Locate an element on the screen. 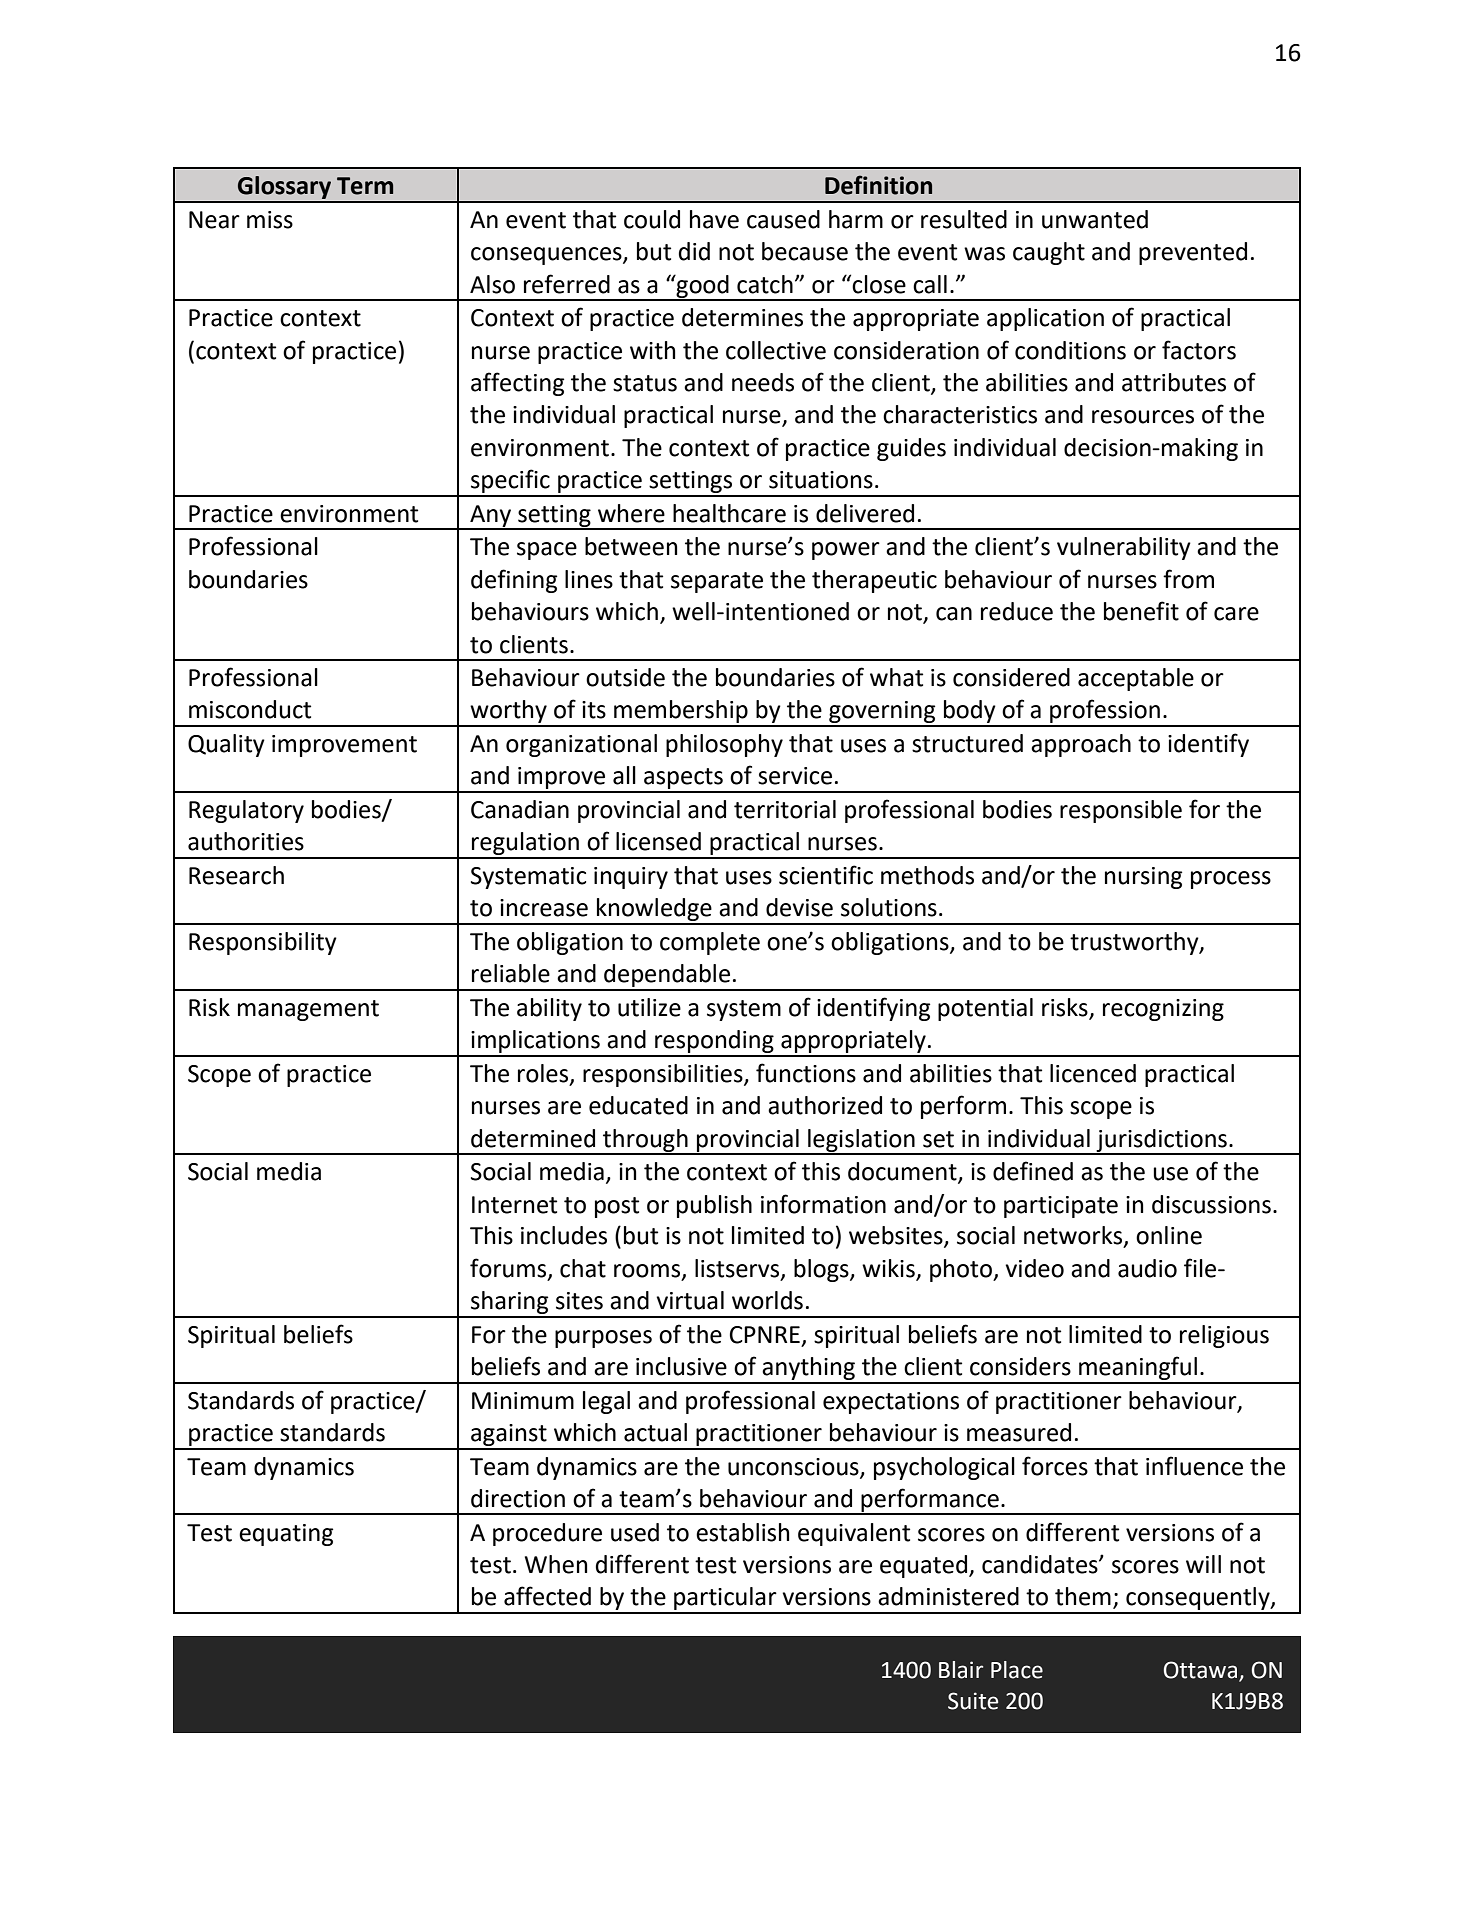 This screenshot has width=1475, height=1909. Responsibility is located at coordinates (263, 943).
